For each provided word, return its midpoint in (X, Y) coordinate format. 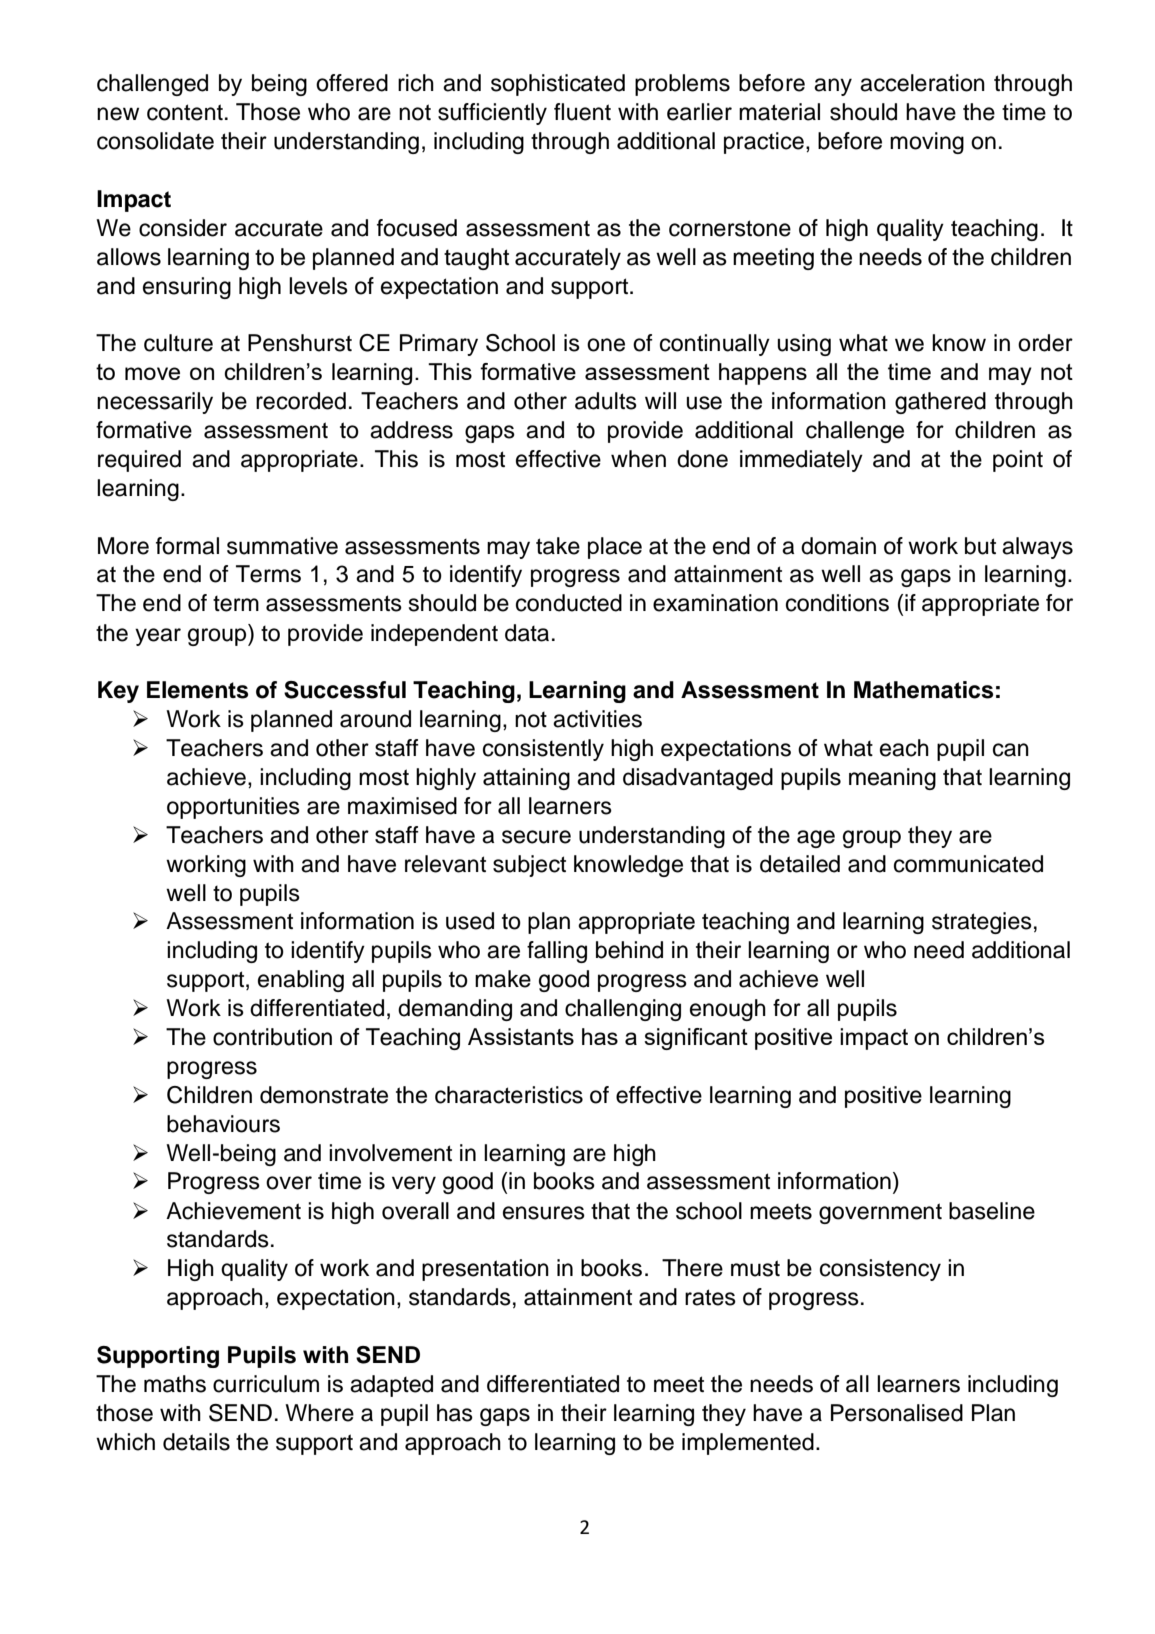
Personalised (897, 1413)
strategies (982, 923)
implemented (748, 1444)
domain (838, 546)
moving (927, 143)
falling (557, 952)
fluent (582, 112)
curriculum (266, 1384)
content (185, 112)
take (558, 546)
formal (187, 546)
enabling (301, 981)
